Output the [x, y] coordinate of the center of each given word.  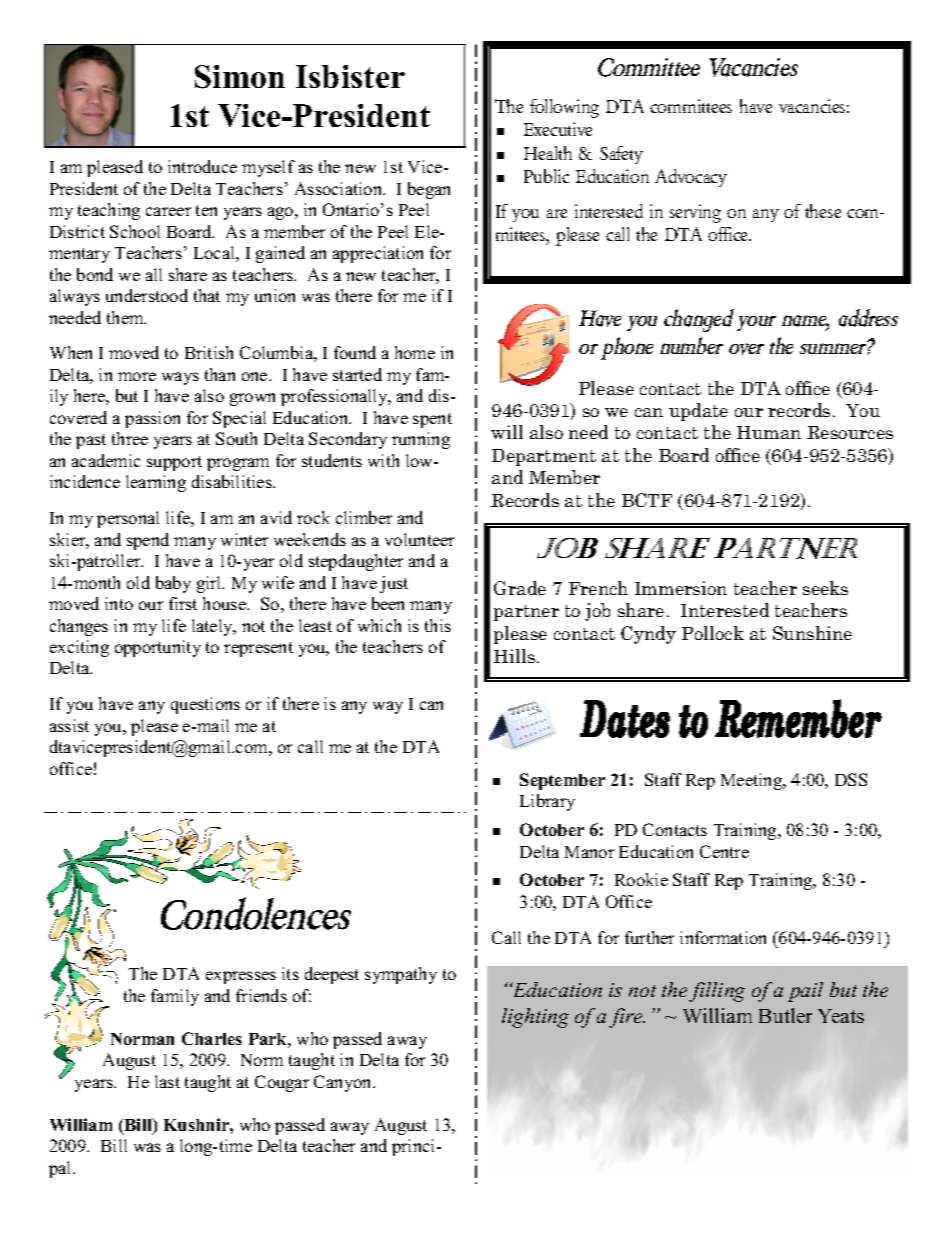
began [429, 190]
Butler [785, 1015]
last [167, 1081]
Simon [240, 77]
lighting [535, 1018]
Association [340, 188]
